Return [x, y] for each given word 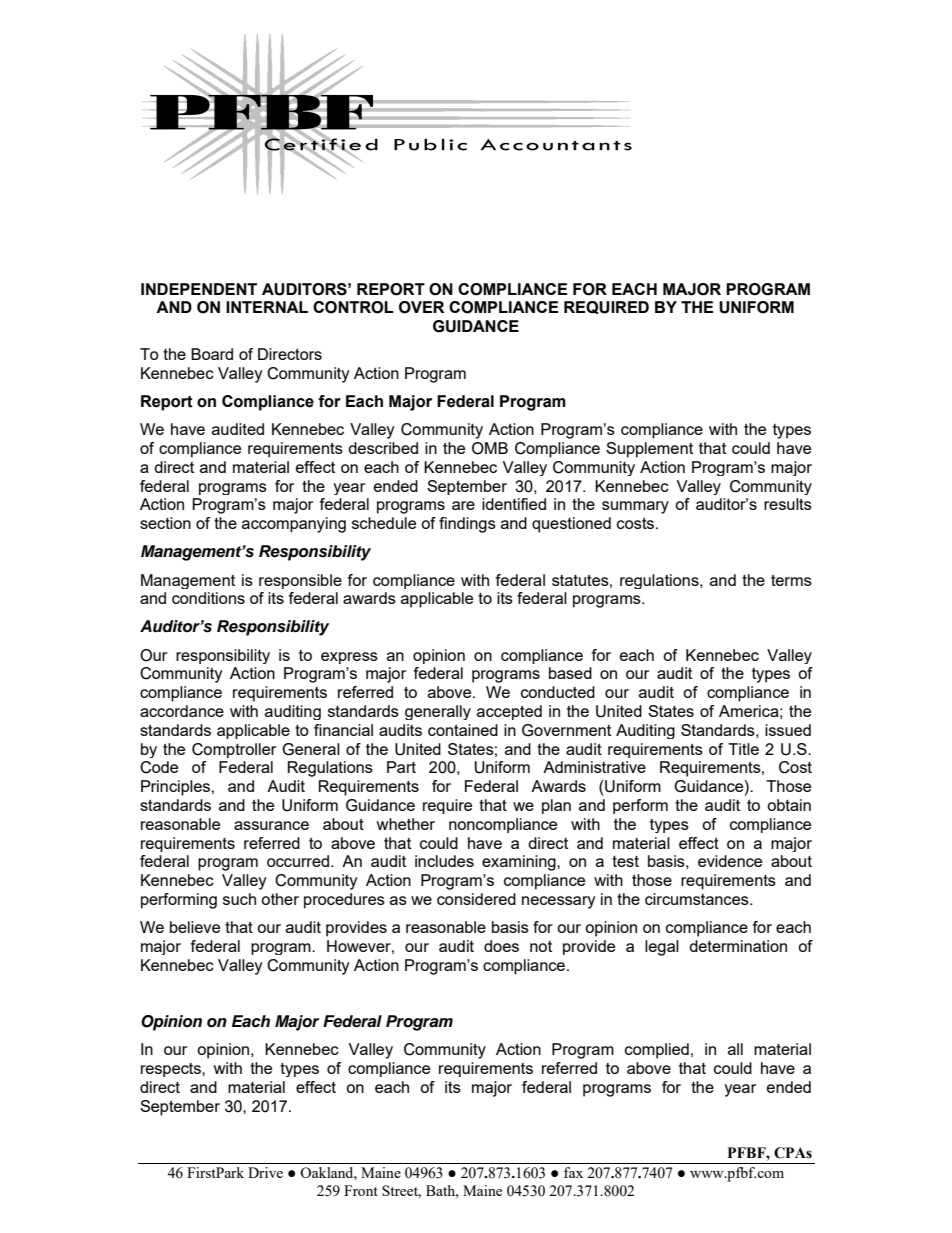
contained [463, 730]
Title [743, 749]
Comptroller [234, 750]
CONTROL [353, 307]
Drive [265, 1172]
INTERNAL [267, 307]
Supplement [649, 450]
